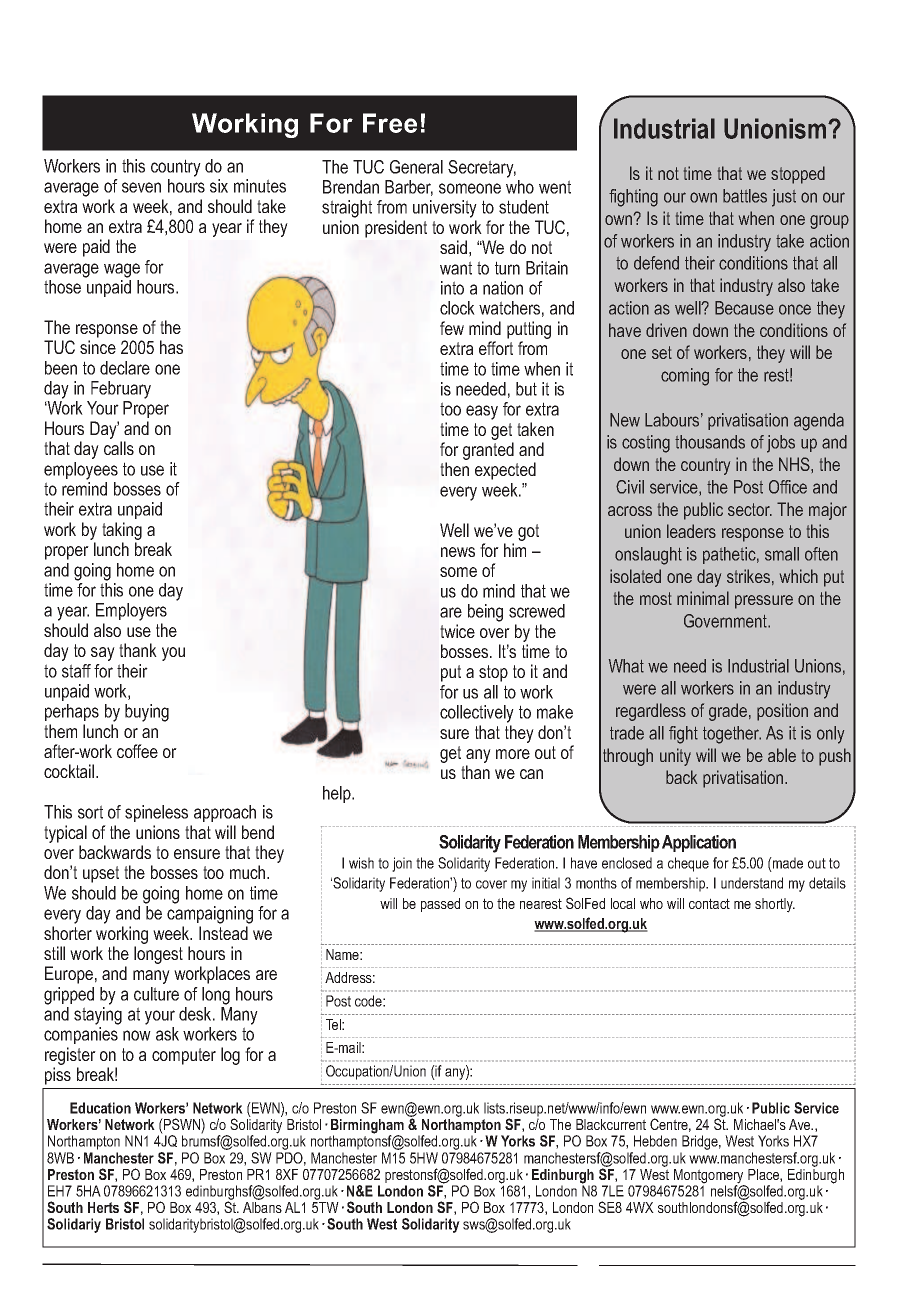 The width and height of the image is (924, 1308). I want to click on campaigning, so click(210, 915).
